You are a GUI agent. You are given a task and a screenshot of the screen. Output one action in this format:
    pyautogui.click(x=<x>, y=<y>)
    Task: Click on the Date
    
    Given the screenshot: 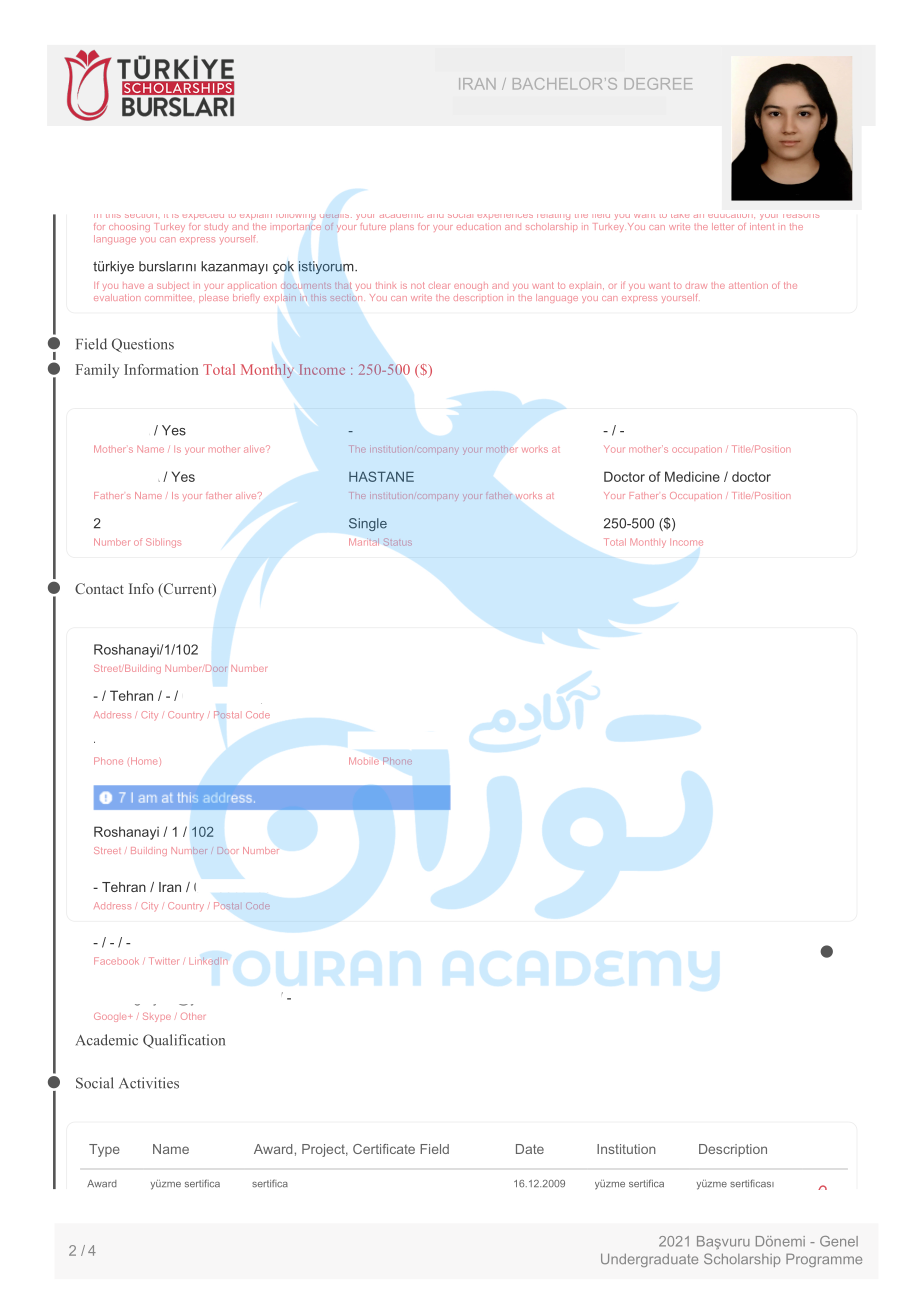 What is the action you would take?
    pyautogui.click(x=530, y=1149)
